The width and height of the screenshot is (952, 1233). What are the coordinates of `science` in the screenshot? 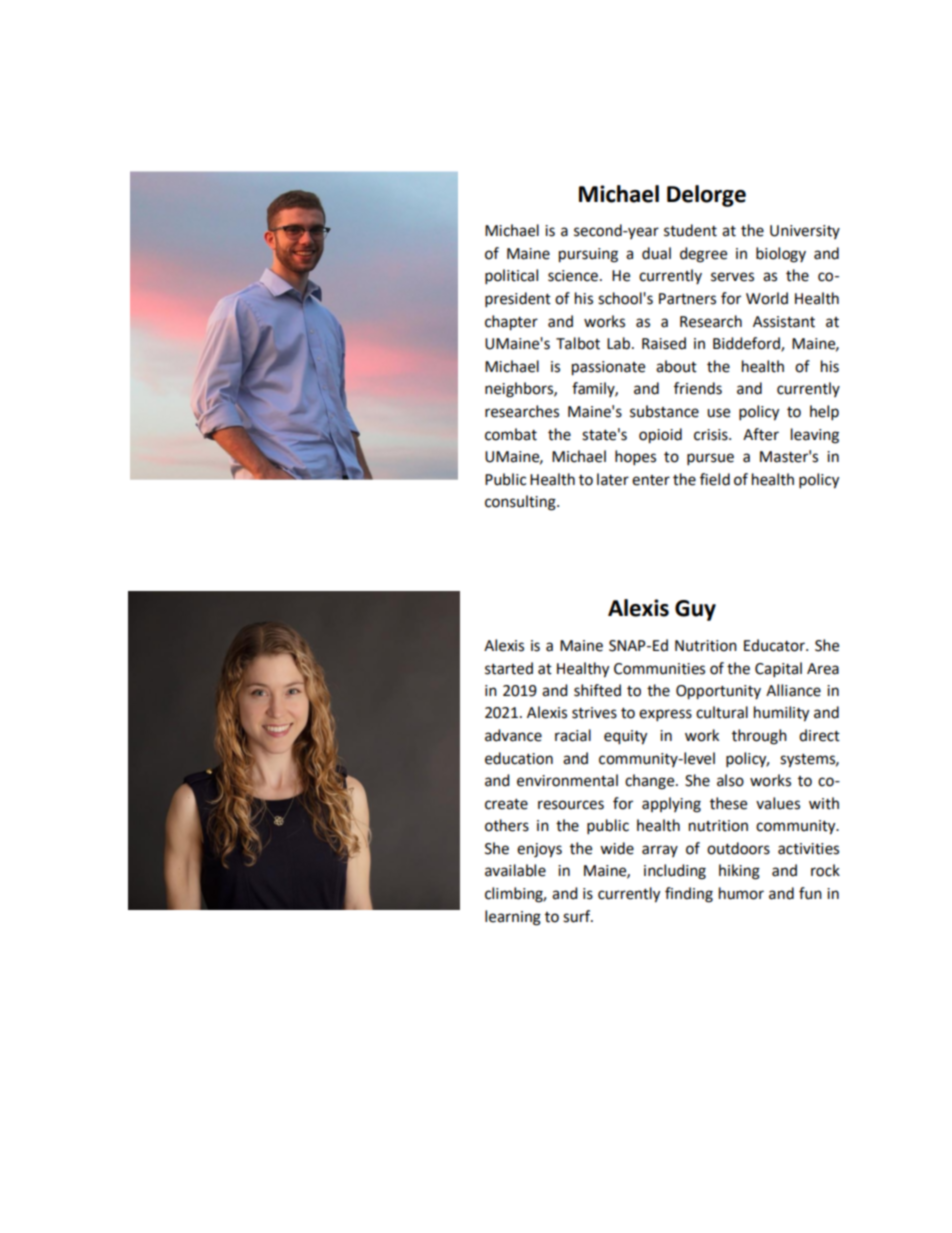 It's located at (574, 276).
